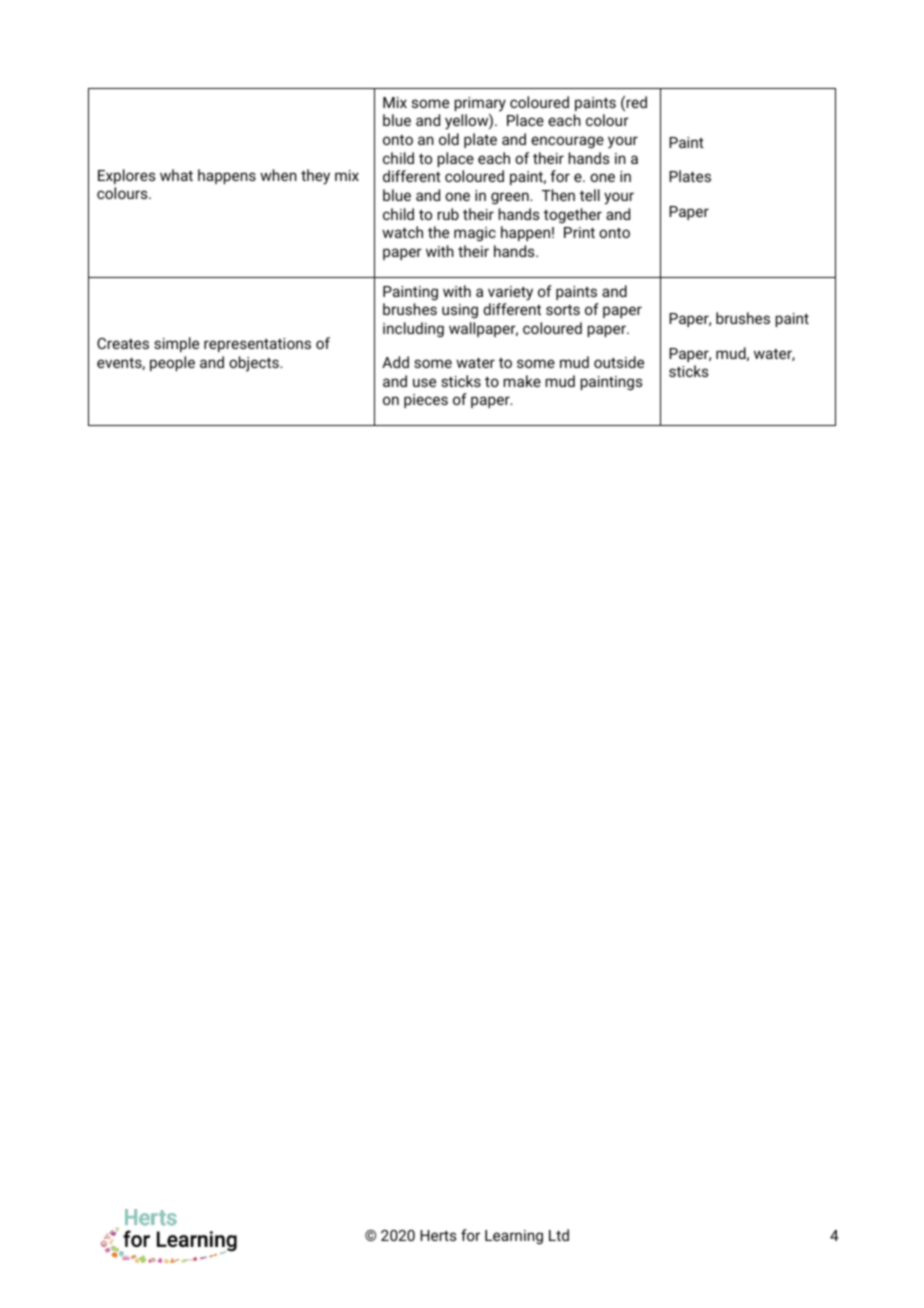 The image size is (924, 1308). I want to click on encourage, so click(567, 142).
